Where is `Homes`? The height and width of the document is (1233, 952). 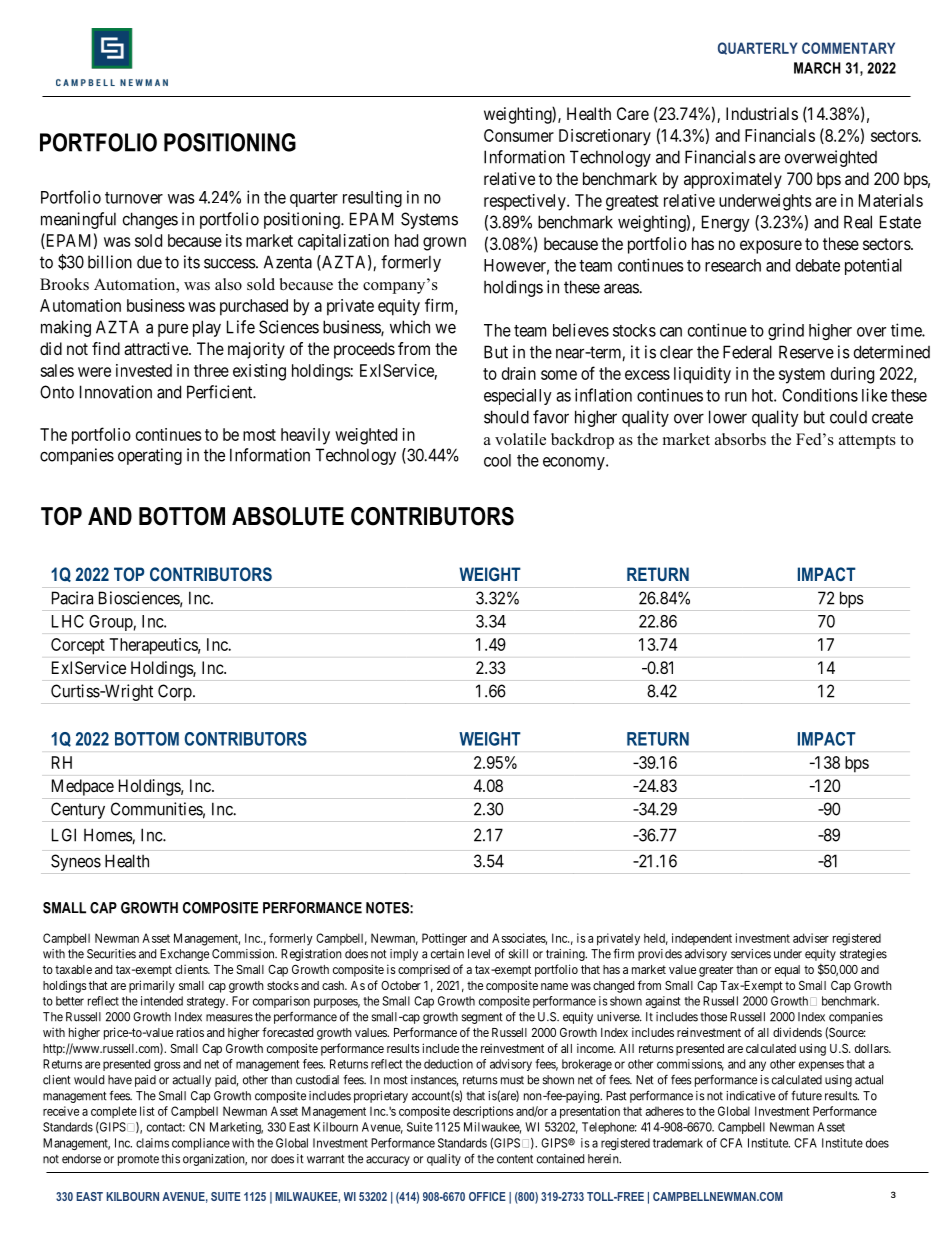
Homes is located at coordinates (108, 836).
